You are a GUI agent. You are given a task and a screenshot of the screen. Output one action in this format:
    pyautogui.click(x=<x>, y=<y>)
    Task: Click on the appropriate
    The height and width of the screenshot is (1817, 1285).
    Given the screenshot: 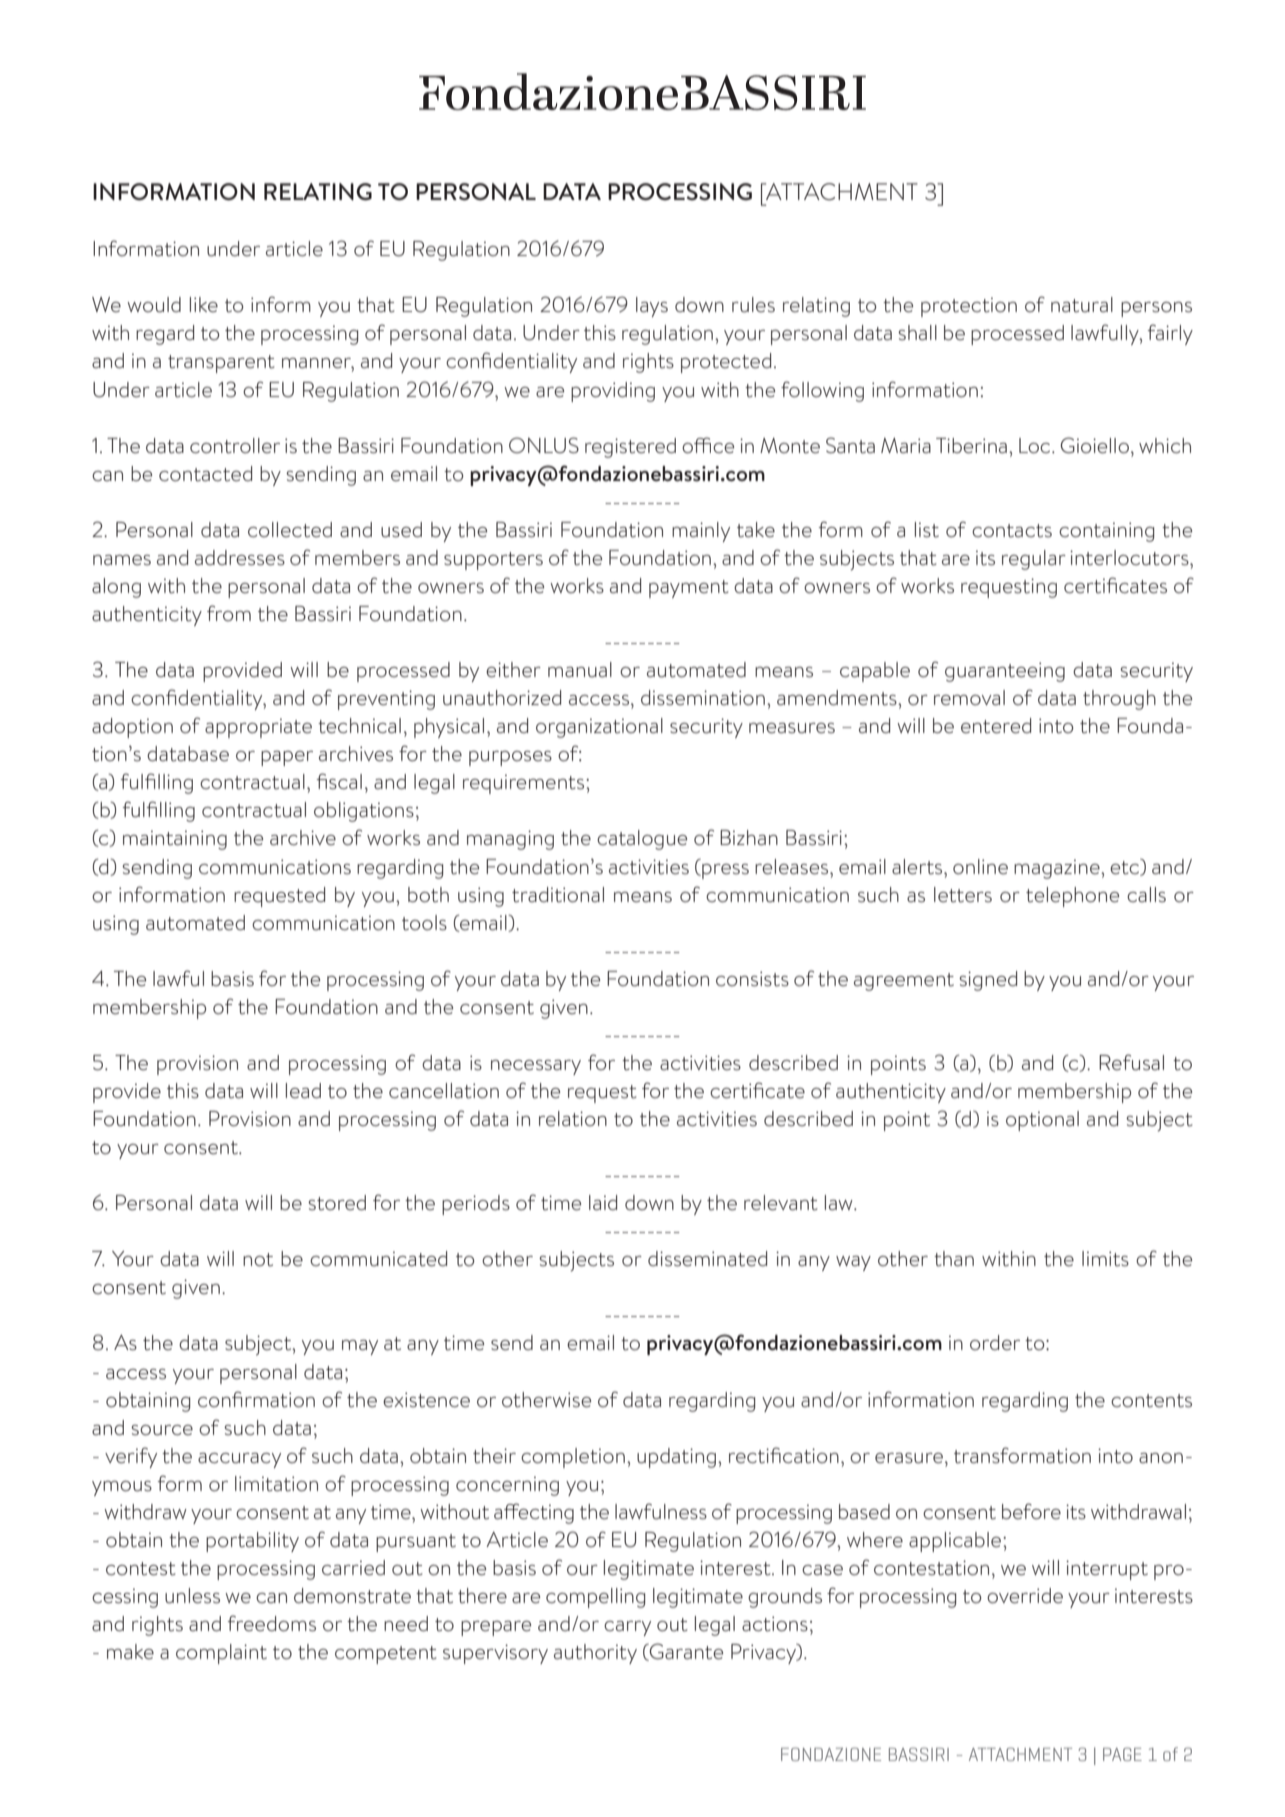 What is the action you would take?
    pyautogui.click(x=258, y=728)
